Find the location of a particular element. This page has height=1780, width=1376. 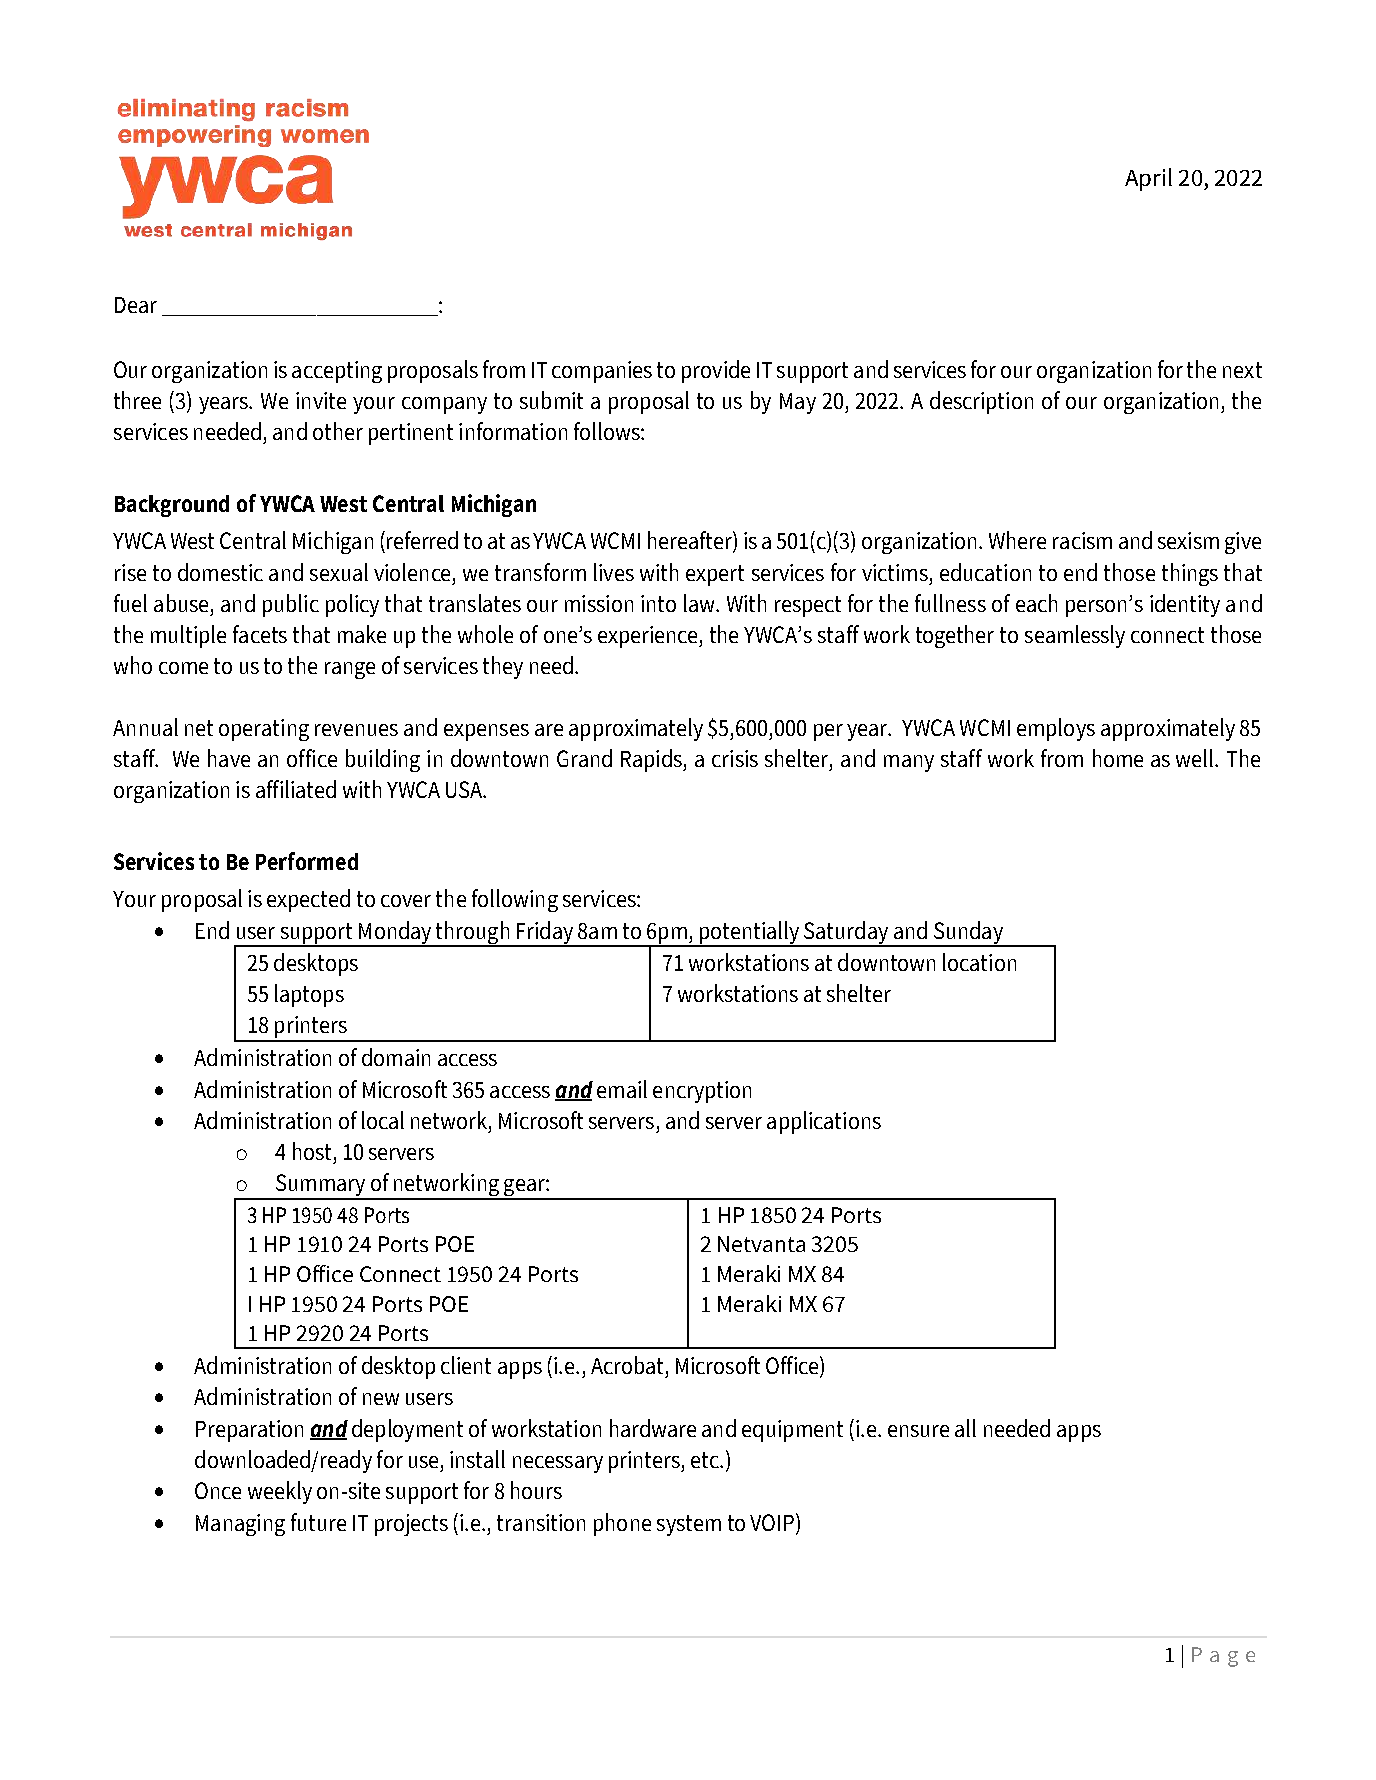

April is located at coordinates (1148, 179).
